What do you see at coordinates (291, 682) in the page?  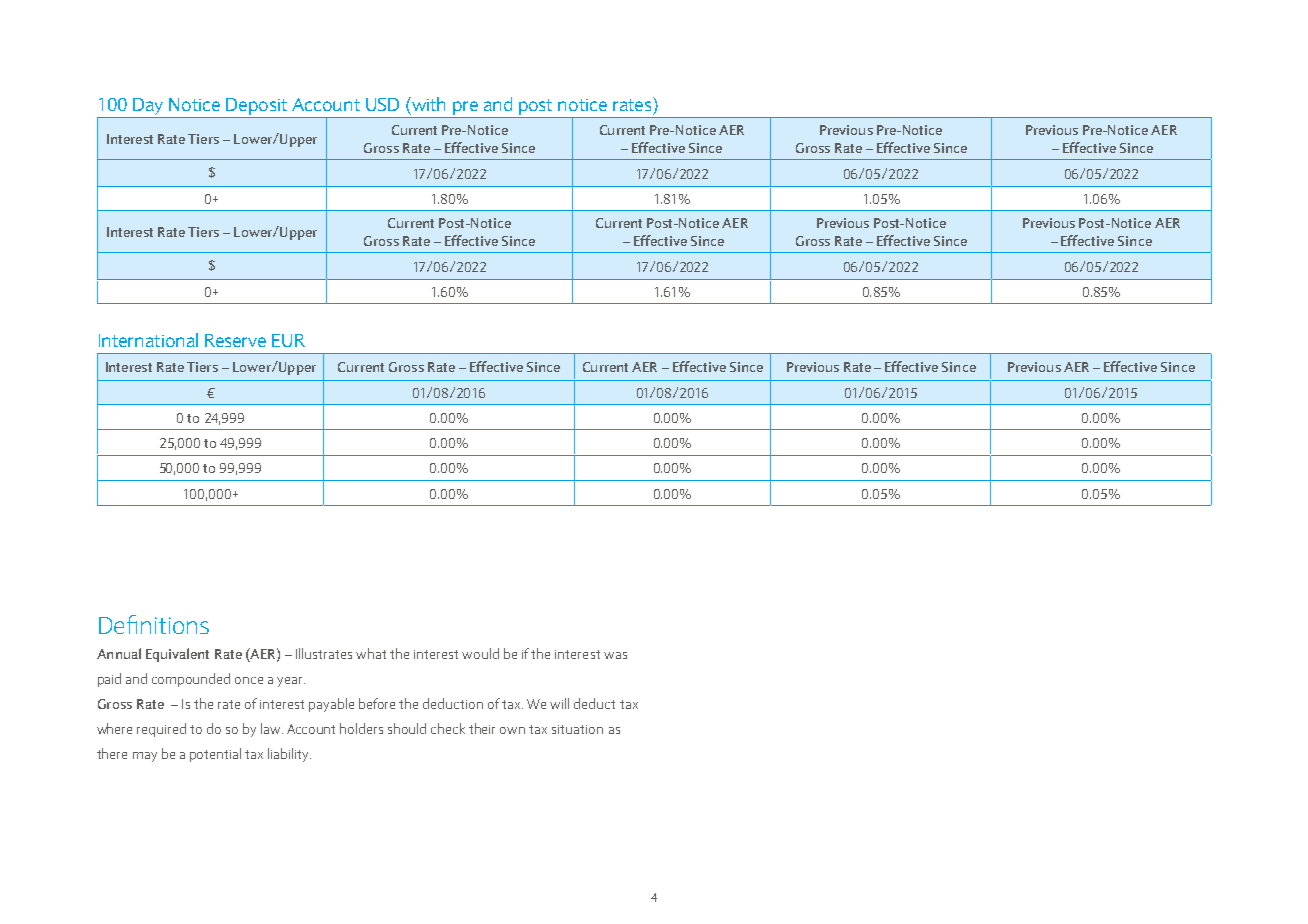 I see `year` at bounding box center [291, 682].
